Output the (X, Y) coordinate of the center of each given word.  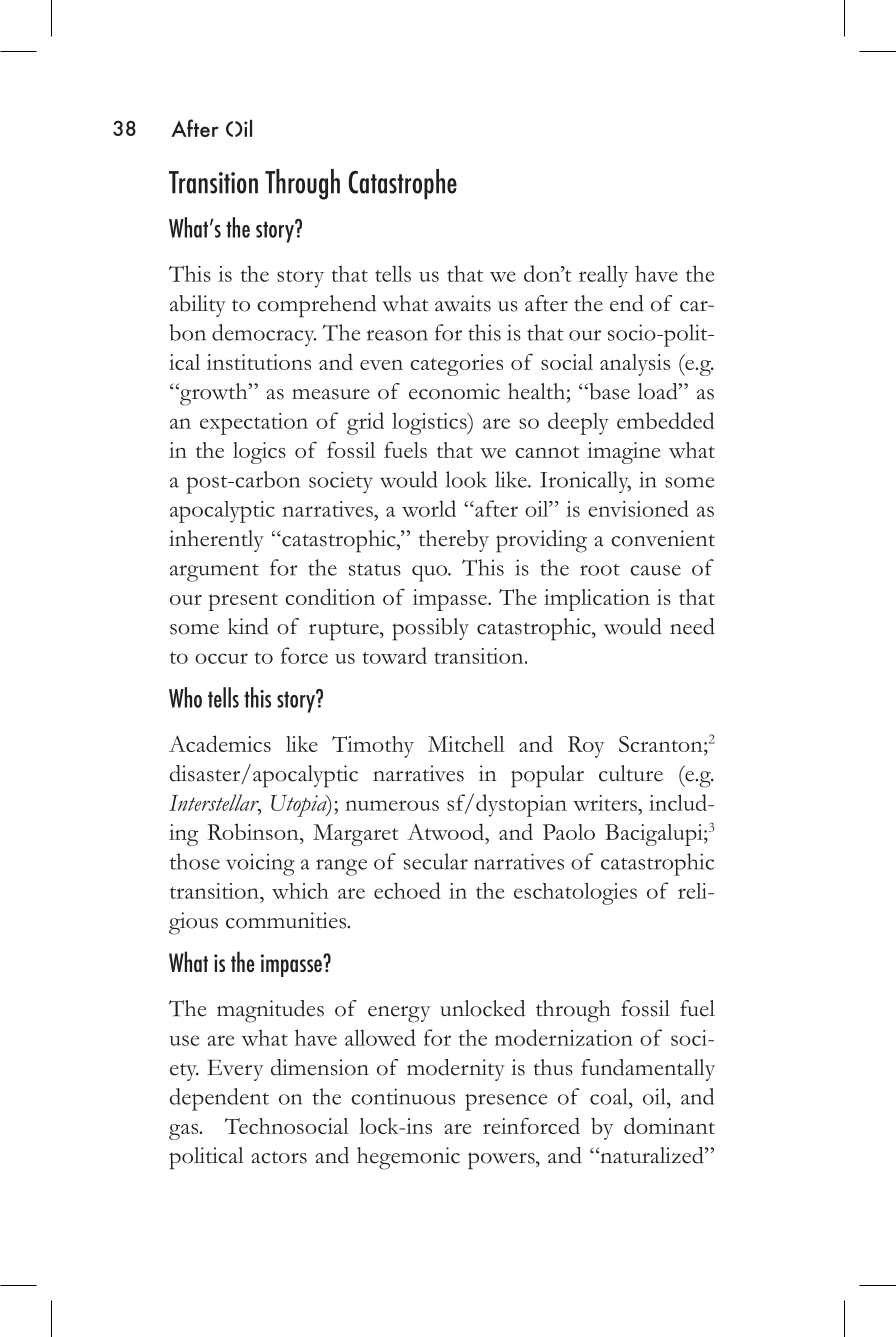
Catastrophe (402, 184)
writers (606, 803)
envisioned (638, 508)
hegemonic (408, 1158)
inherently (216, 541)
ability (198, 306)
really (603, 276)
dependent (219, 1099)
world (429, 508)
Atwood (446, 831)
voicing (260, 864)
